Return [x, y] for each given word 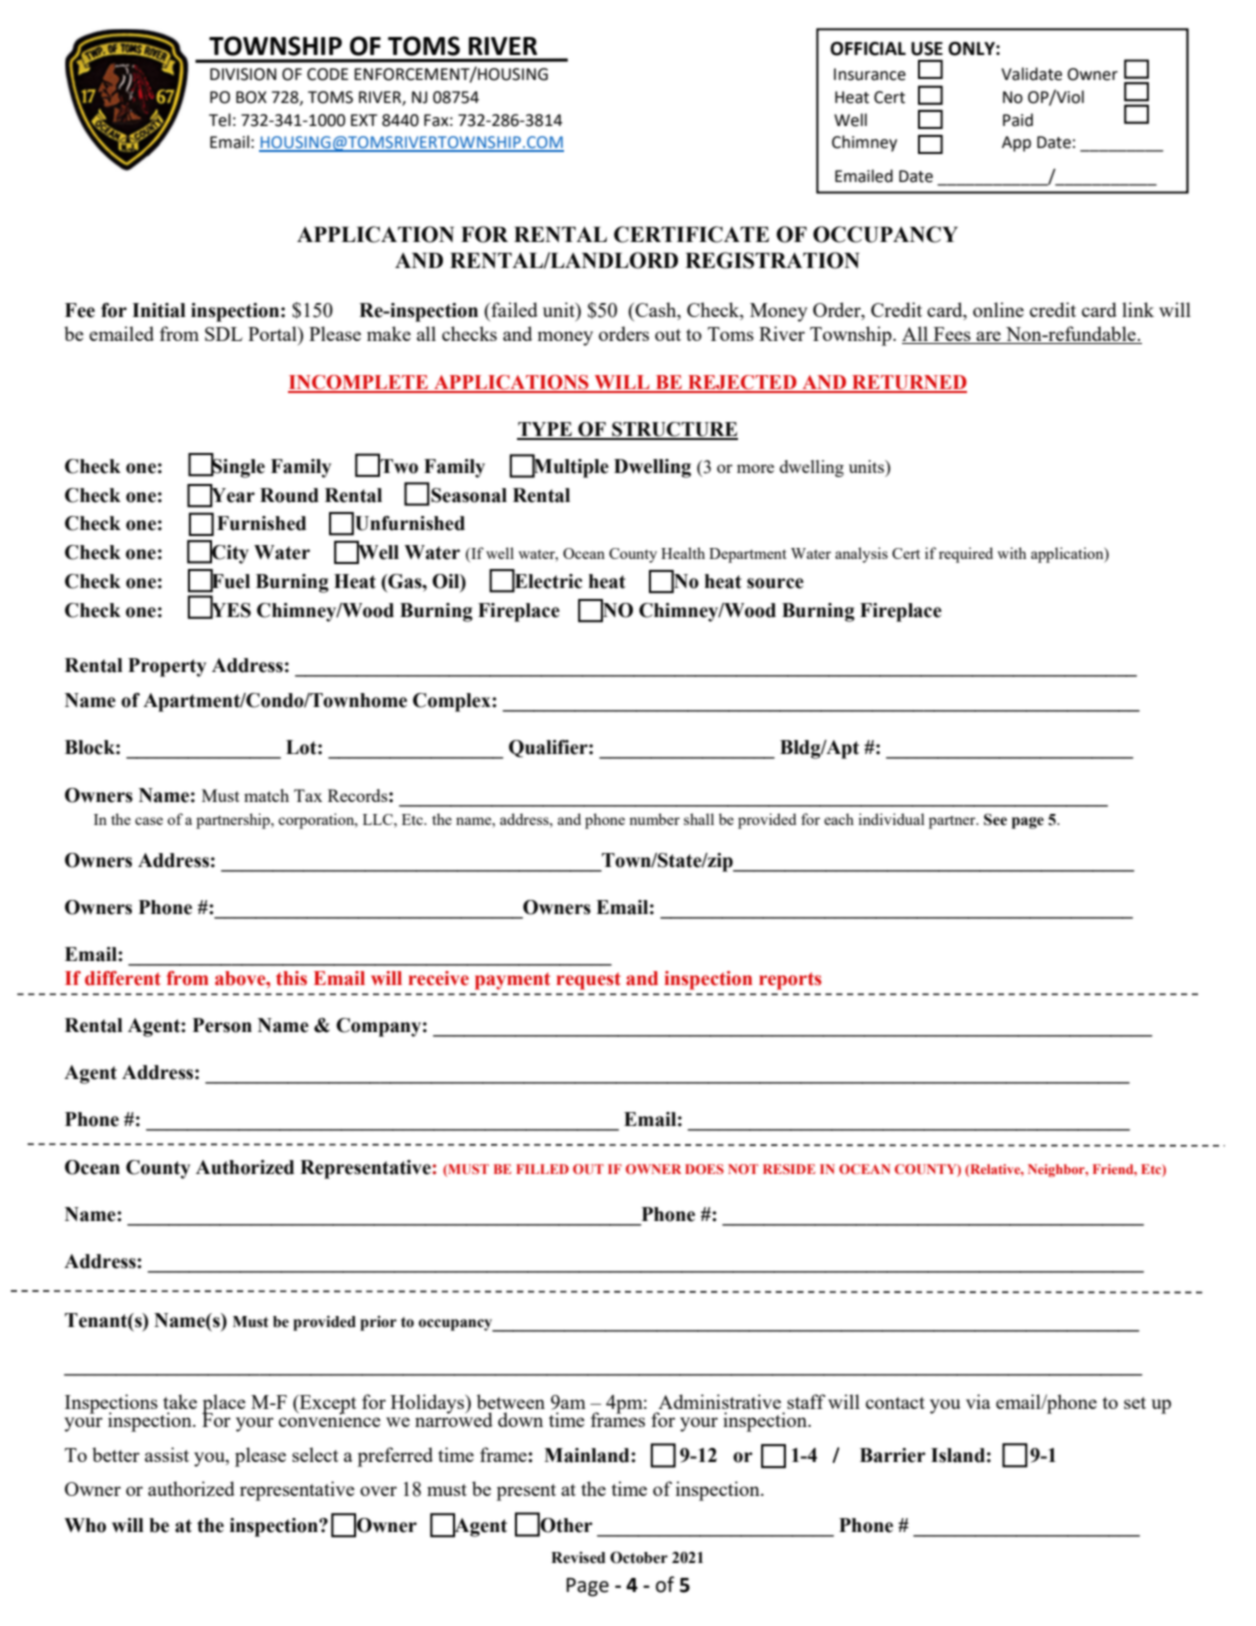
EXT [364, 120]
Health [683, 553]
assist [167, 1454]
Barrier [893, 1455]
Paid [1018, 120]
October [639, 1557]
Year [232, 495]
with [1011, 553]
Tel [220, 120]
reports [790, 981]
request [588, 981]
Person [222, 1025]
